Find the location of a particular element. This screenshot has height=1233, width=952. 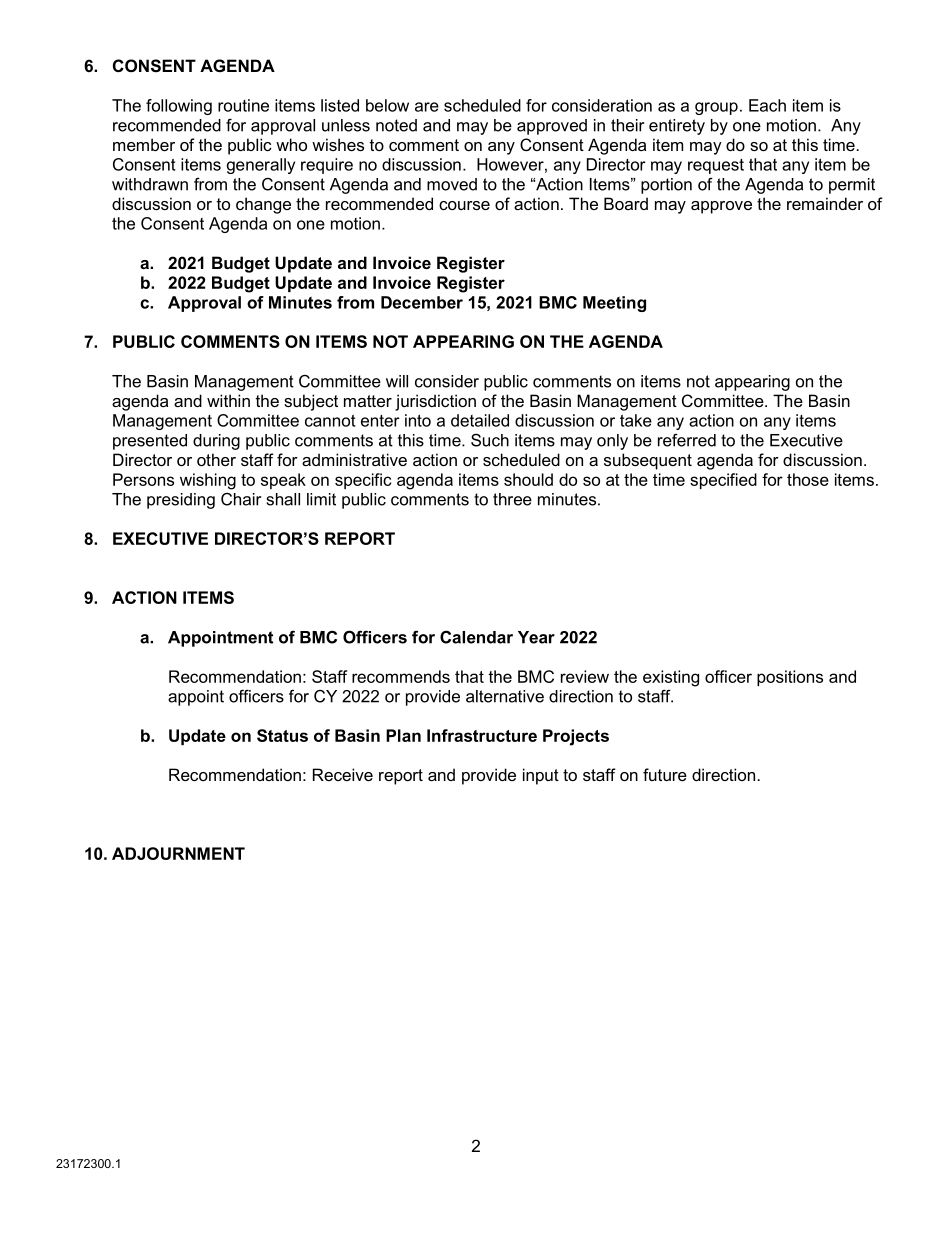

routine is located at coordinates (243, 105).
